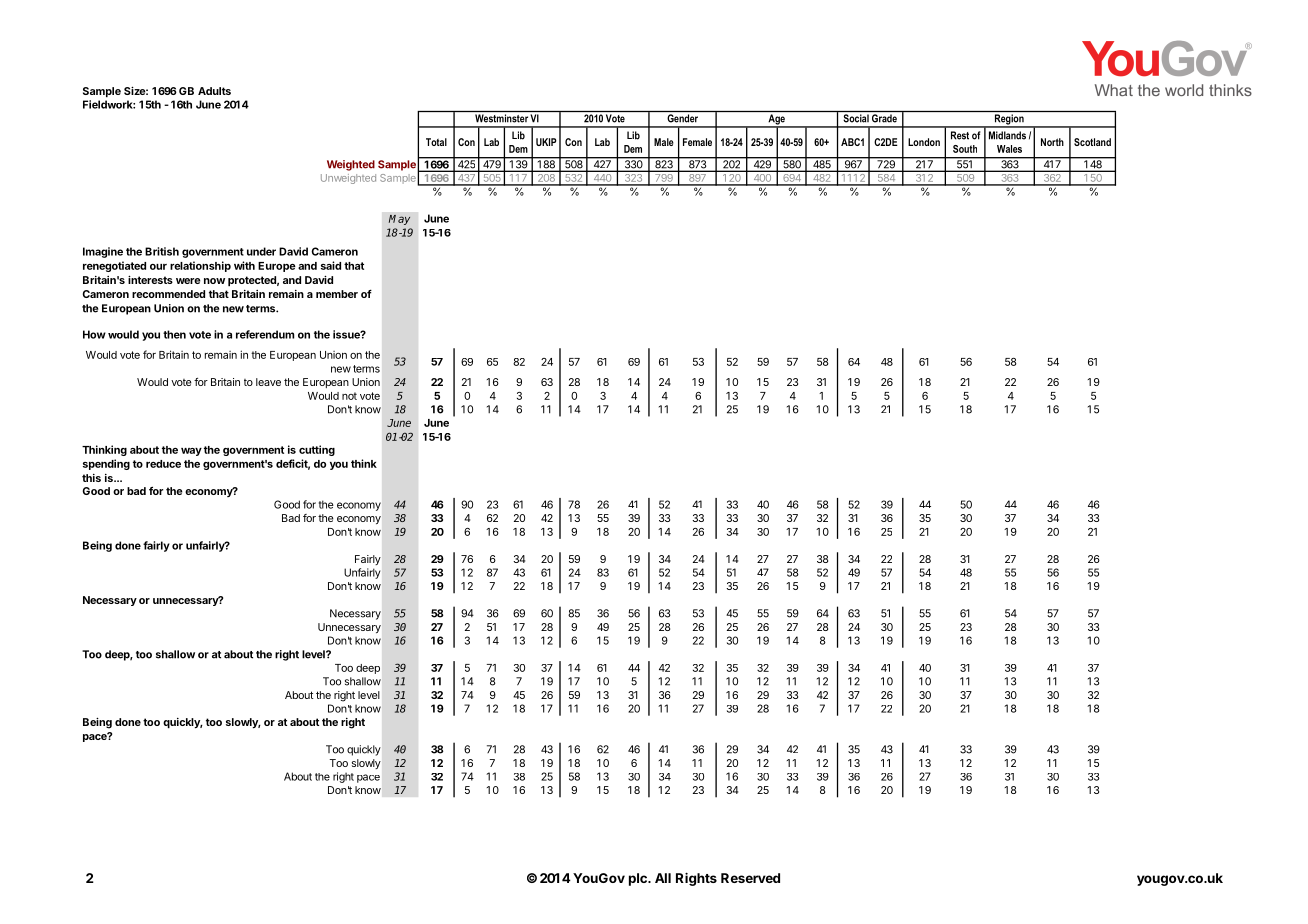 This image has height=924, width=1308. I want to click on plc, so click(639, 879).
